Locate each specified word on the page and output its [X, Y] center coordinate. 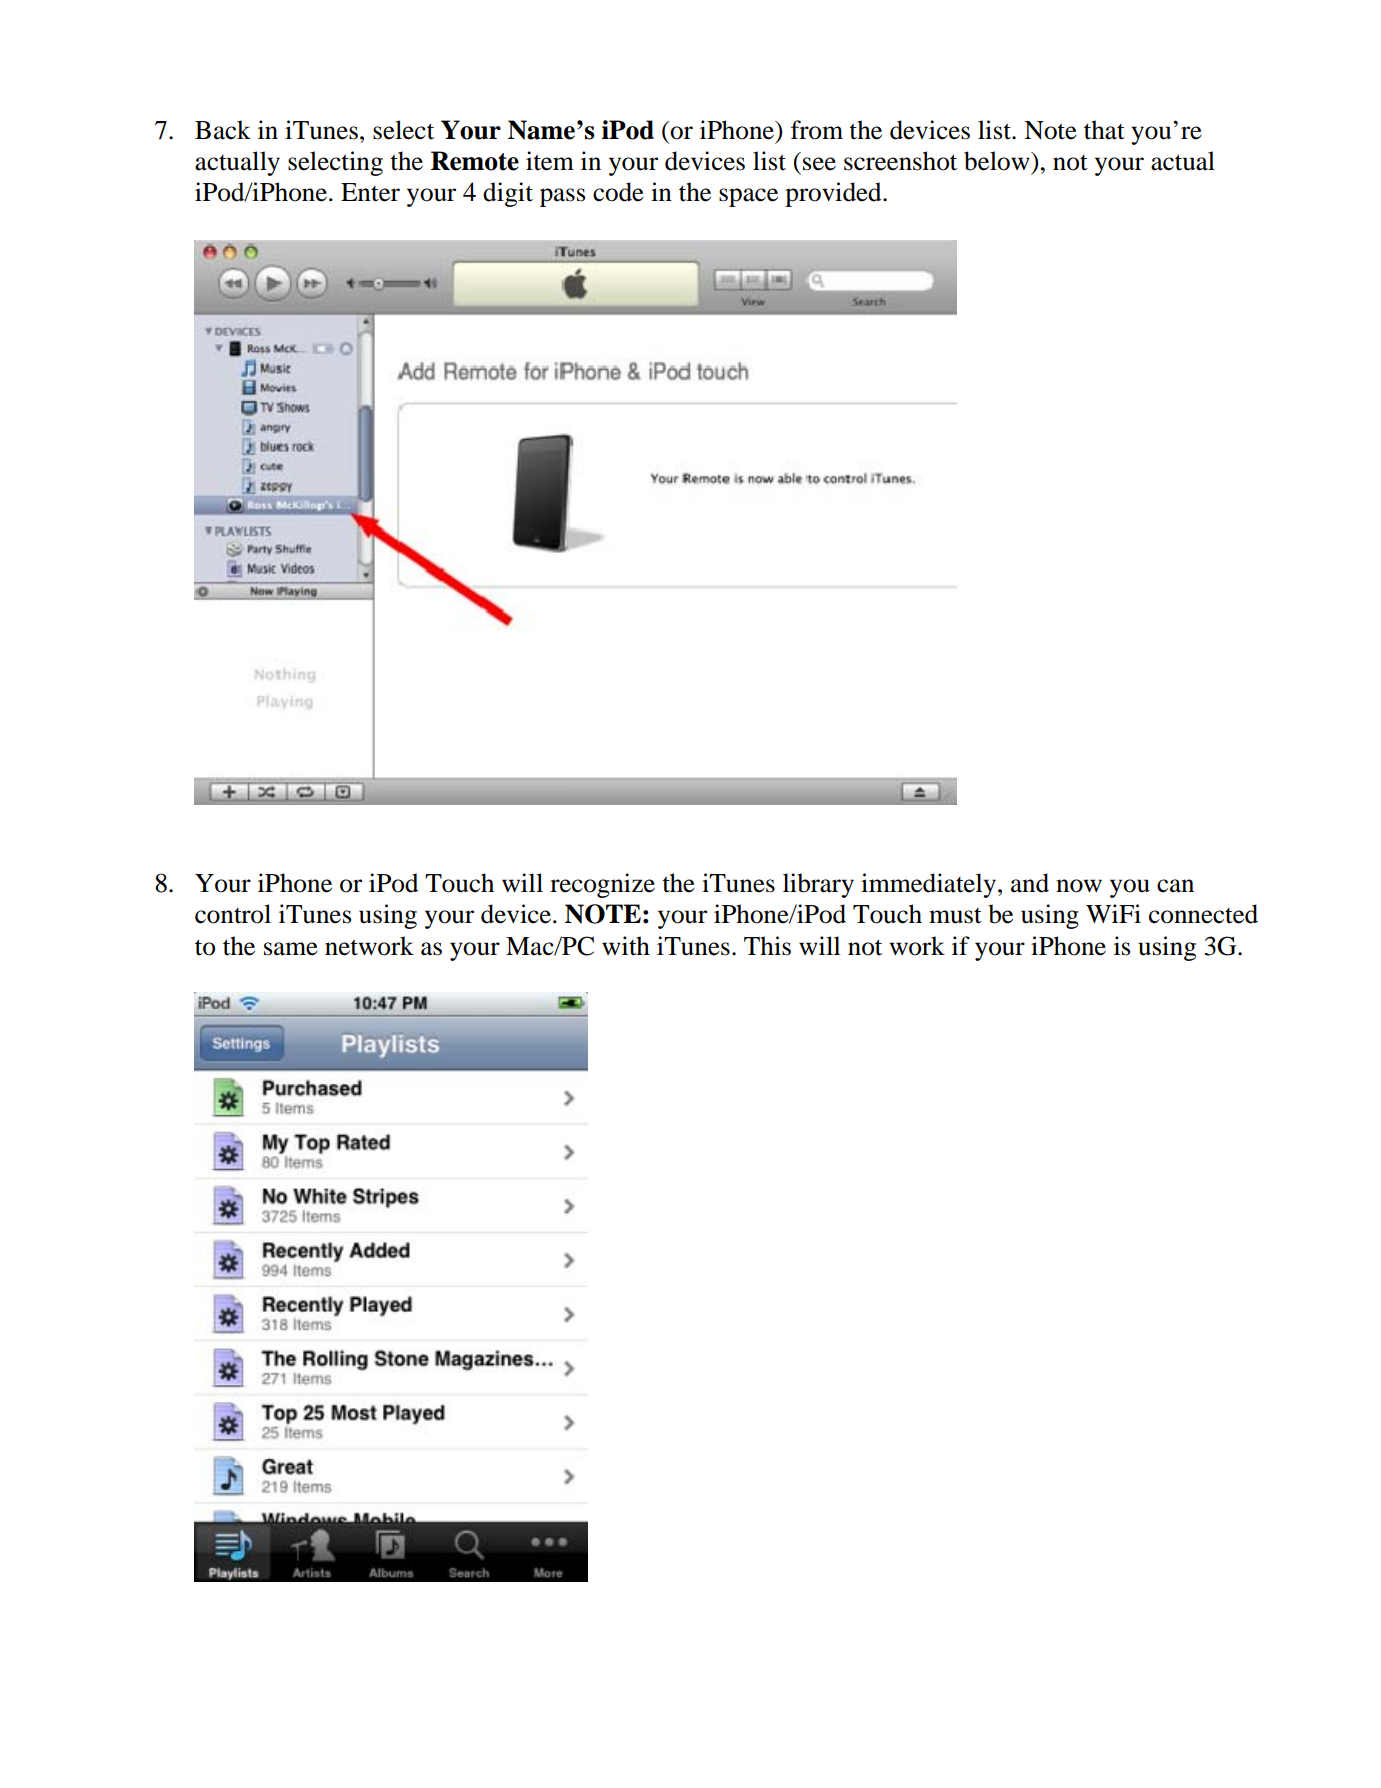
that [1104, 130]
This [767, 946]
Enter [370, 192]
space [748, 197]
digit [508, 194]
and [1030, 883]
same [291, 949]
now [1079, 886]
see [819, 164]
